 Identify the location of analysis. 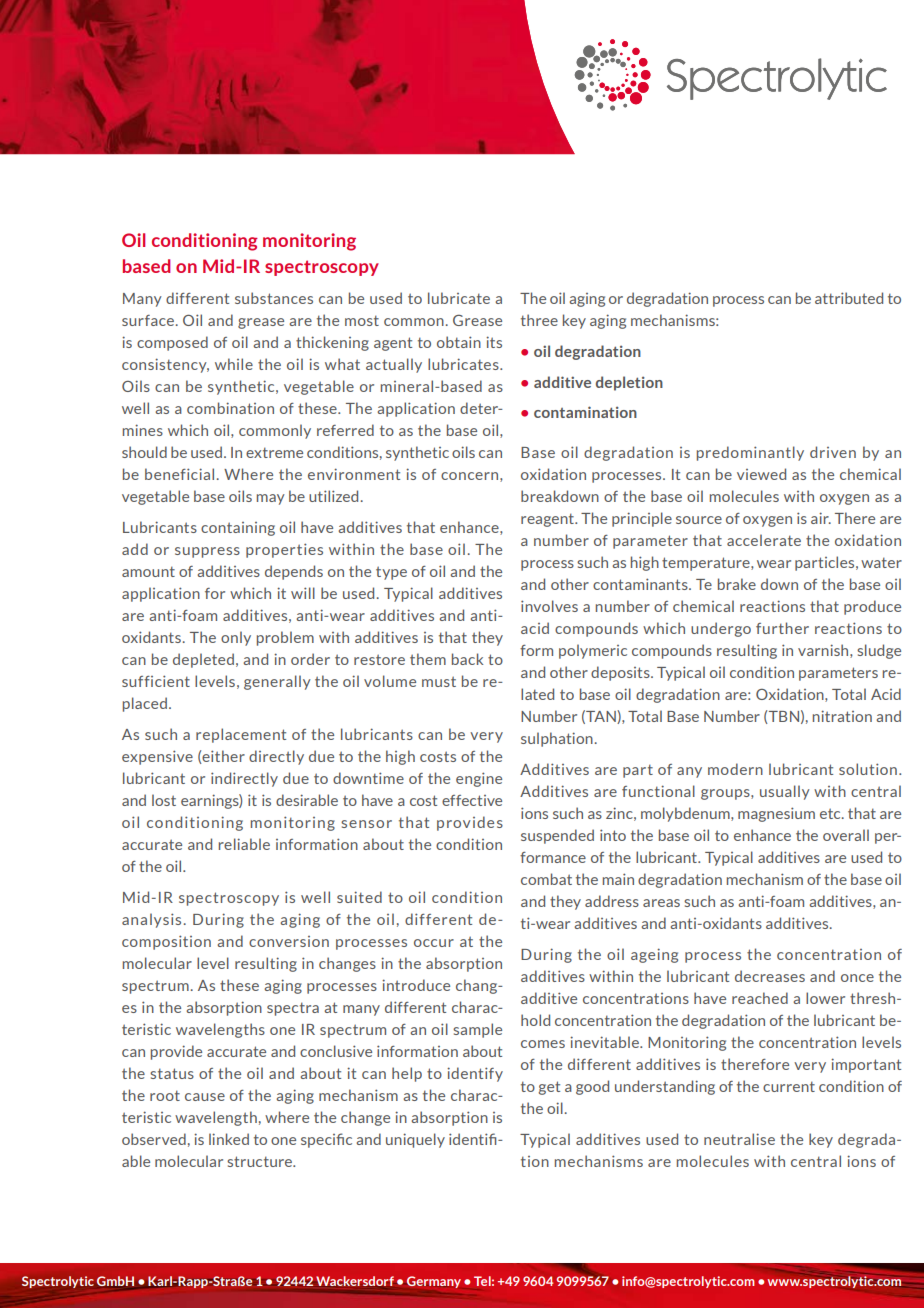
(151, 920).
